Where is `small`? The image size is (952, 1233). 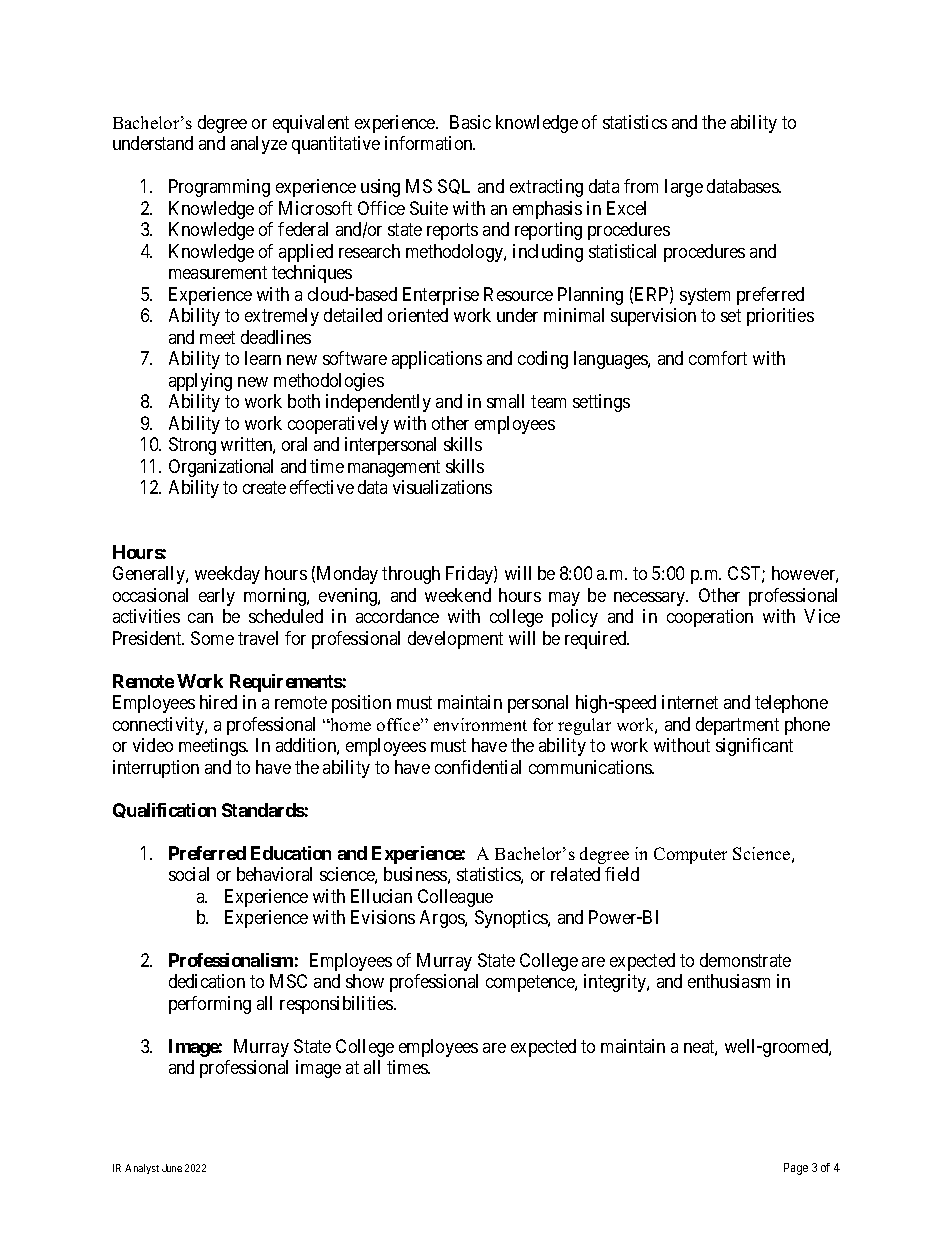
small is located at coordinates (505, 401).
